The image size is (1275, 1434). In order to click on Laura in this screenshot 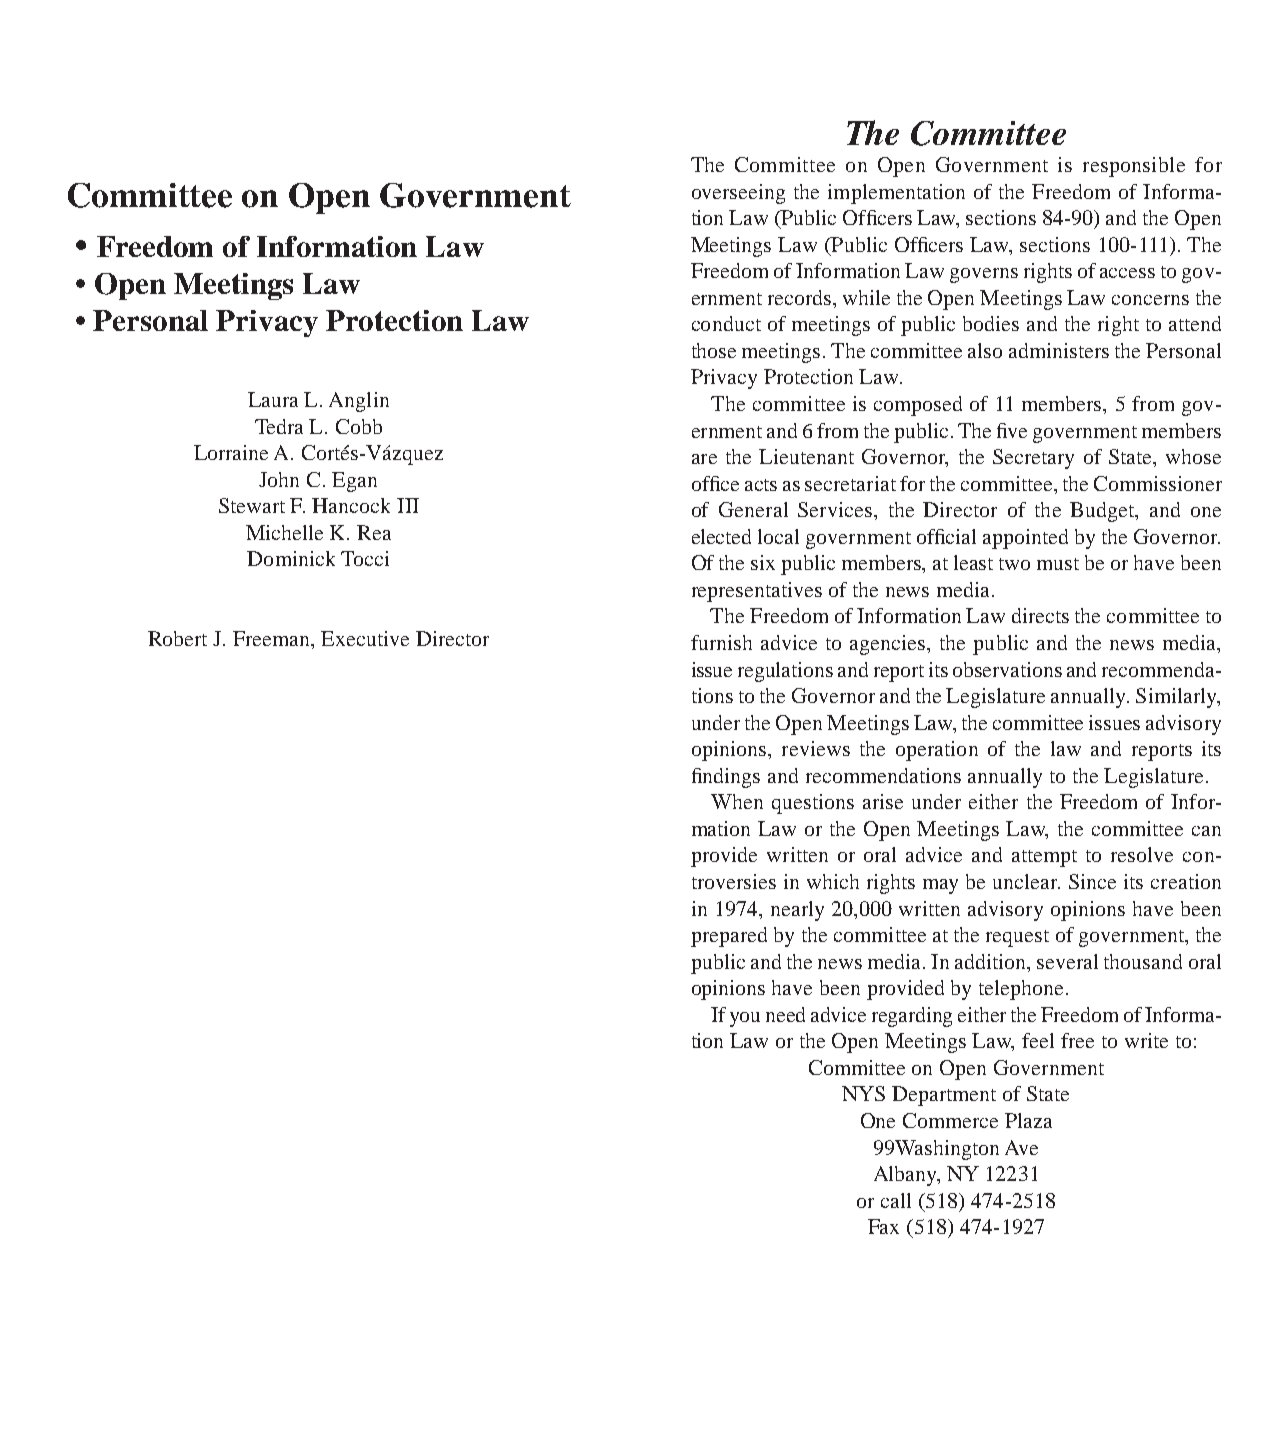, I will do `click(273, 399)`.
